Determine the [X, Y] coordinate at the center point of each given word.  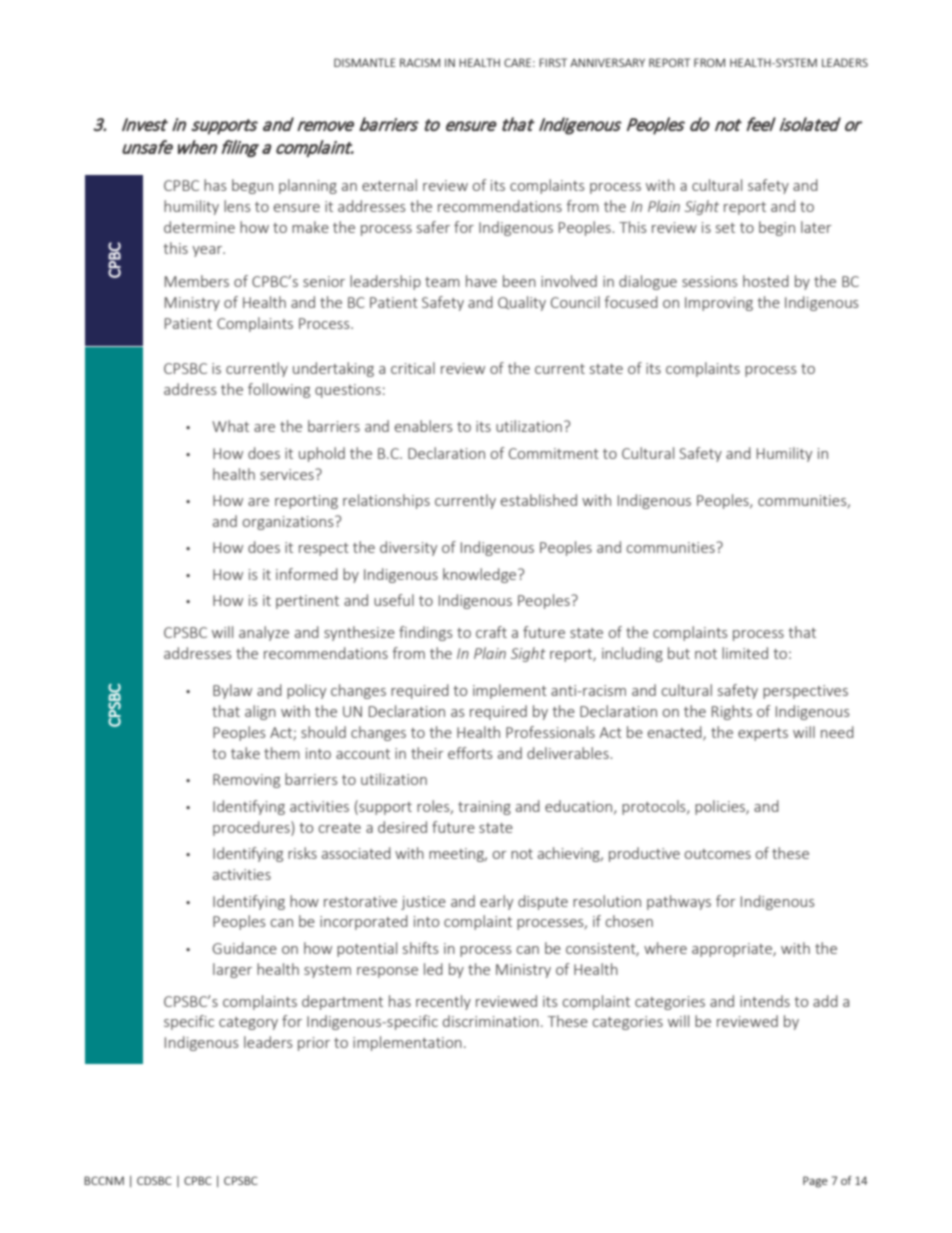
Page [815, 1182]
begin [777, 228]
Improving [719, 304]
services [288, 474]
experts [763, 734]
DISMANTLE [365, 62]
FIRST [553, 62]
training [484, 808]
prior [314, 1044]
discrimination [491, 1021]
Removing [246, 781]
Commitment [554, 453]
